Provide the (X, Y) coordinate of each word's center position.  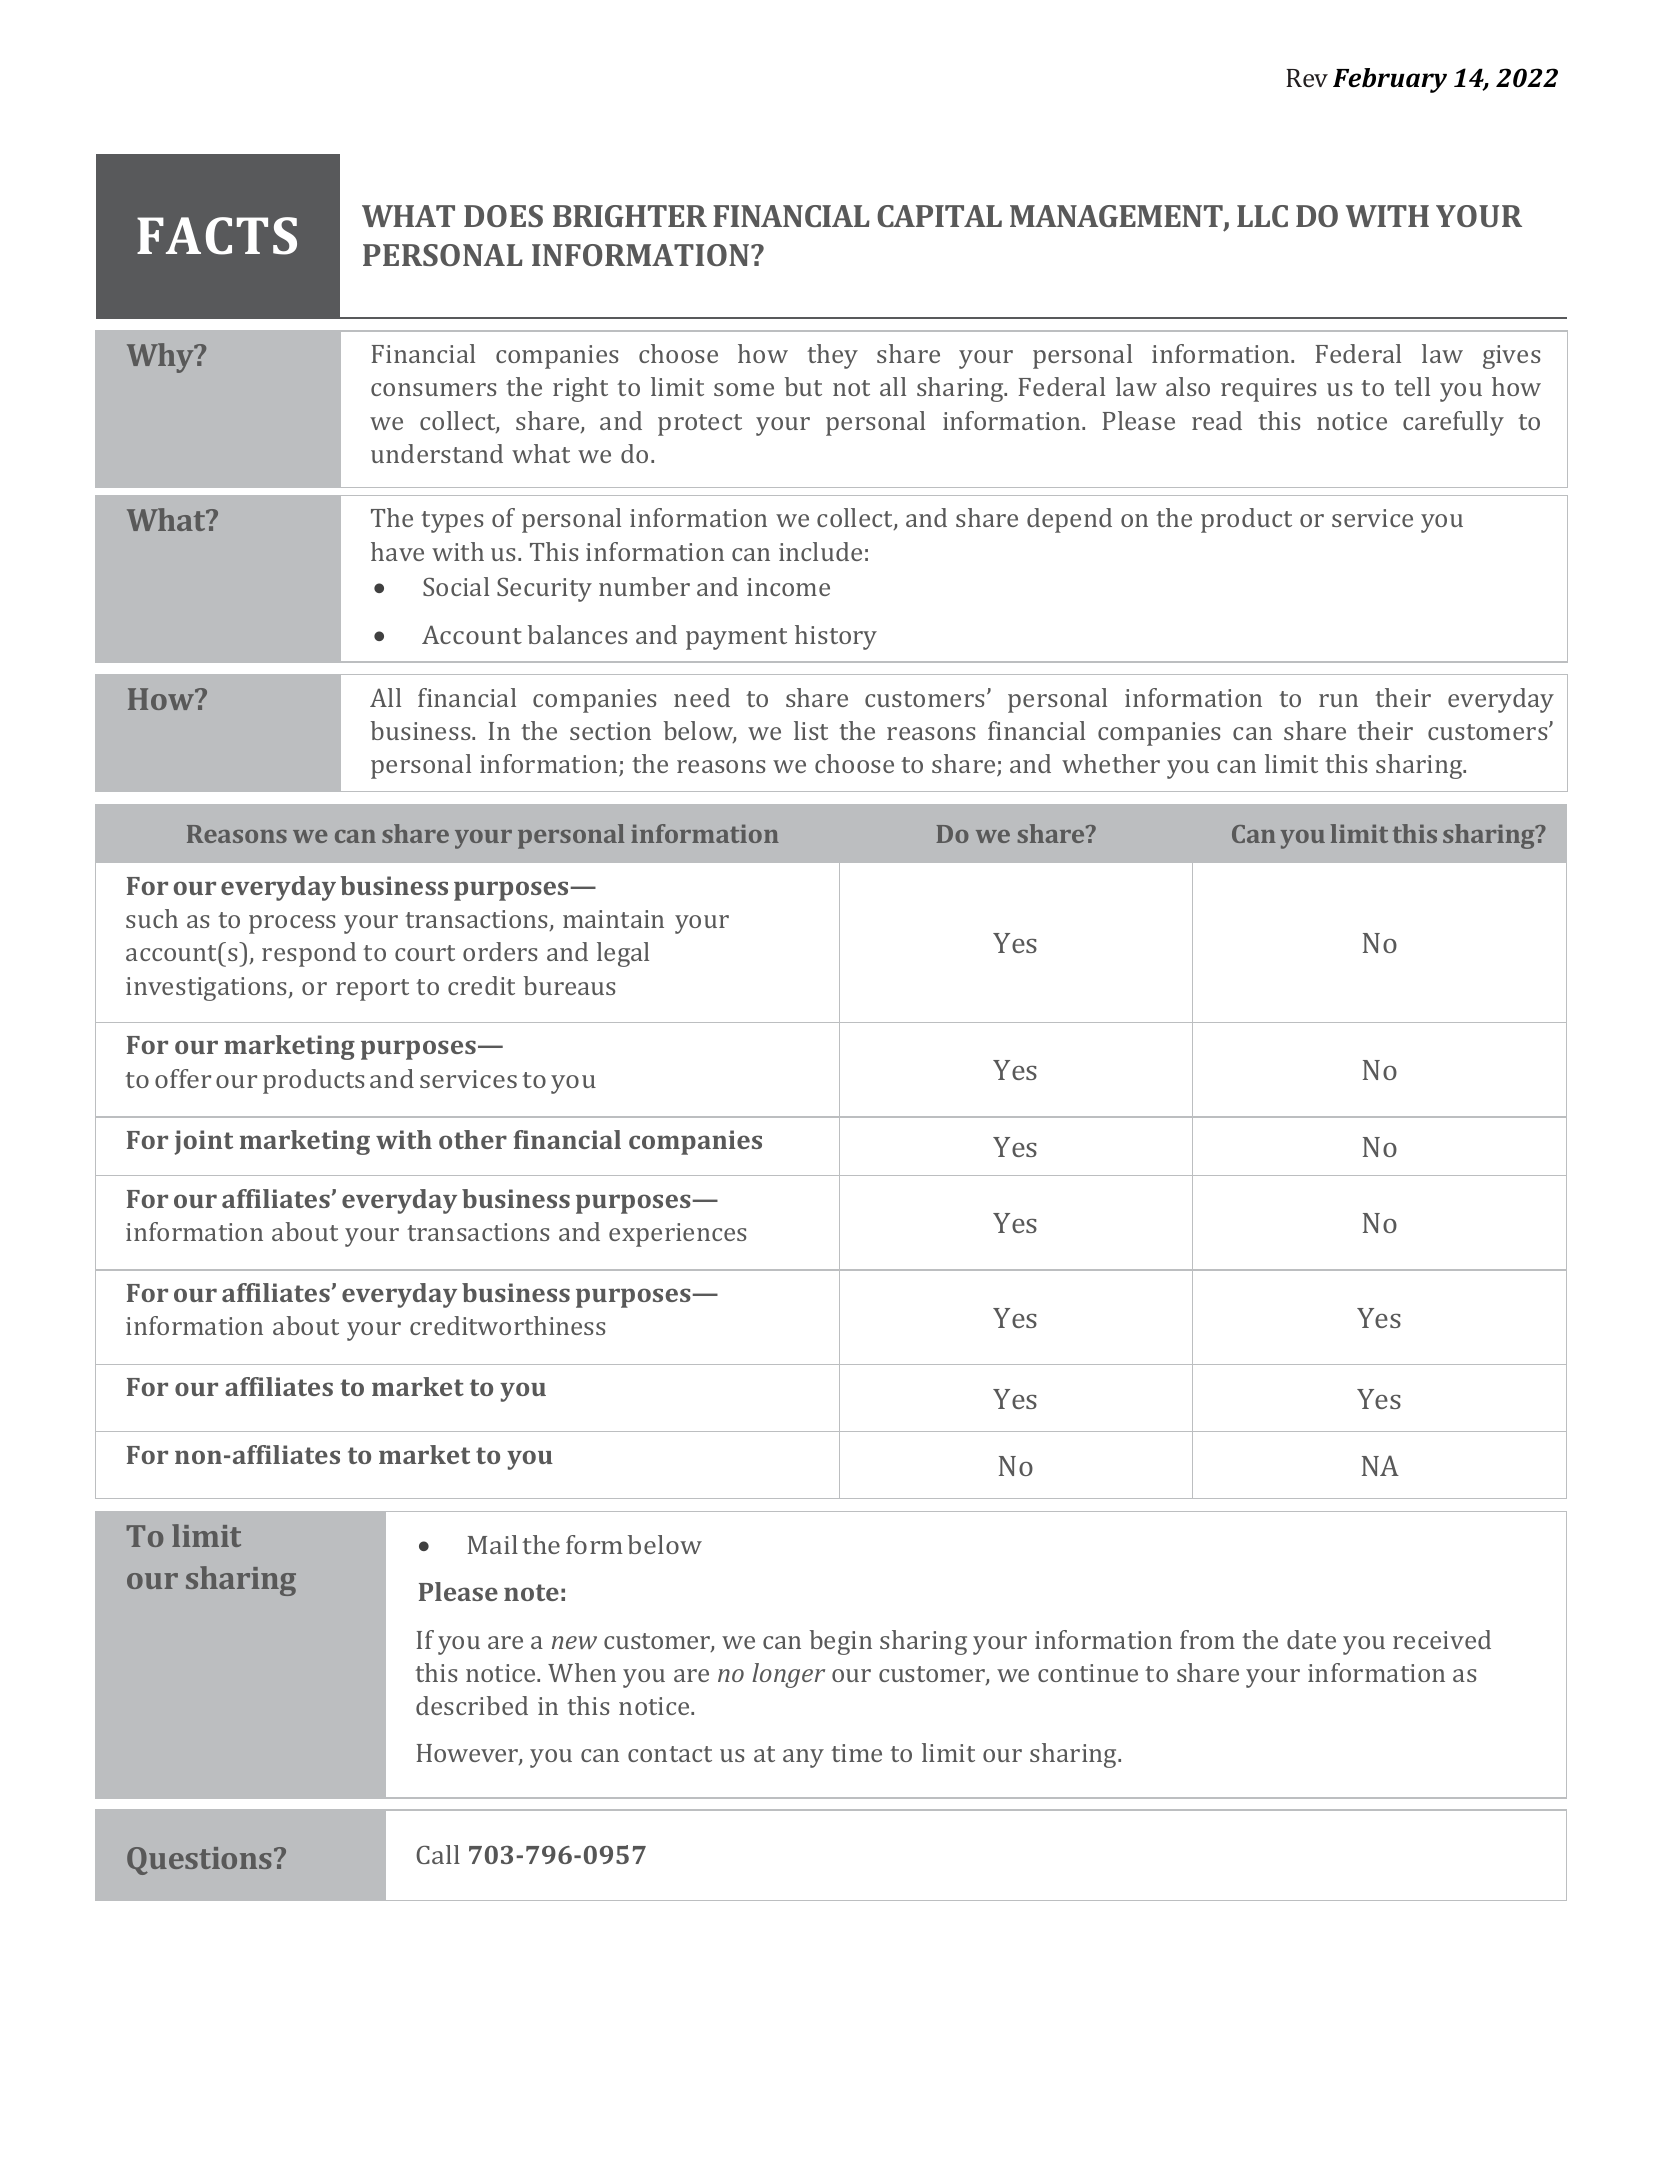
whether (1111, 763)
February (1390, 80)
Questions (199, 1861)
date (1311, 1639)
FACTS (217, 236)
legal (623, 954)
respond (309, 954)
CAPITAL (939, 216)
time (856, 1753)
